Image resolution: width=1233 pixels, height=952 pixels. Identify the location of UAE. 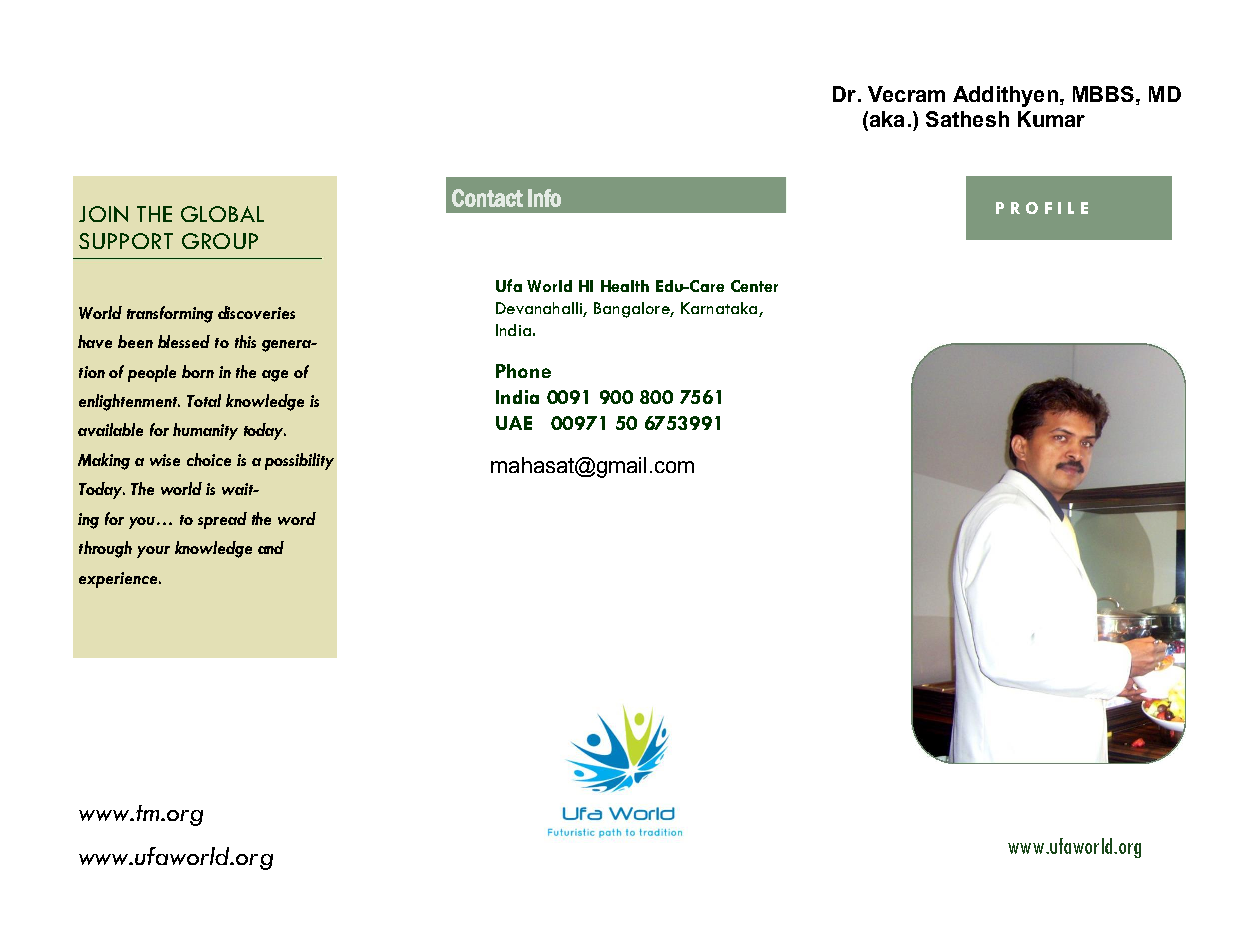
(514, 423).
